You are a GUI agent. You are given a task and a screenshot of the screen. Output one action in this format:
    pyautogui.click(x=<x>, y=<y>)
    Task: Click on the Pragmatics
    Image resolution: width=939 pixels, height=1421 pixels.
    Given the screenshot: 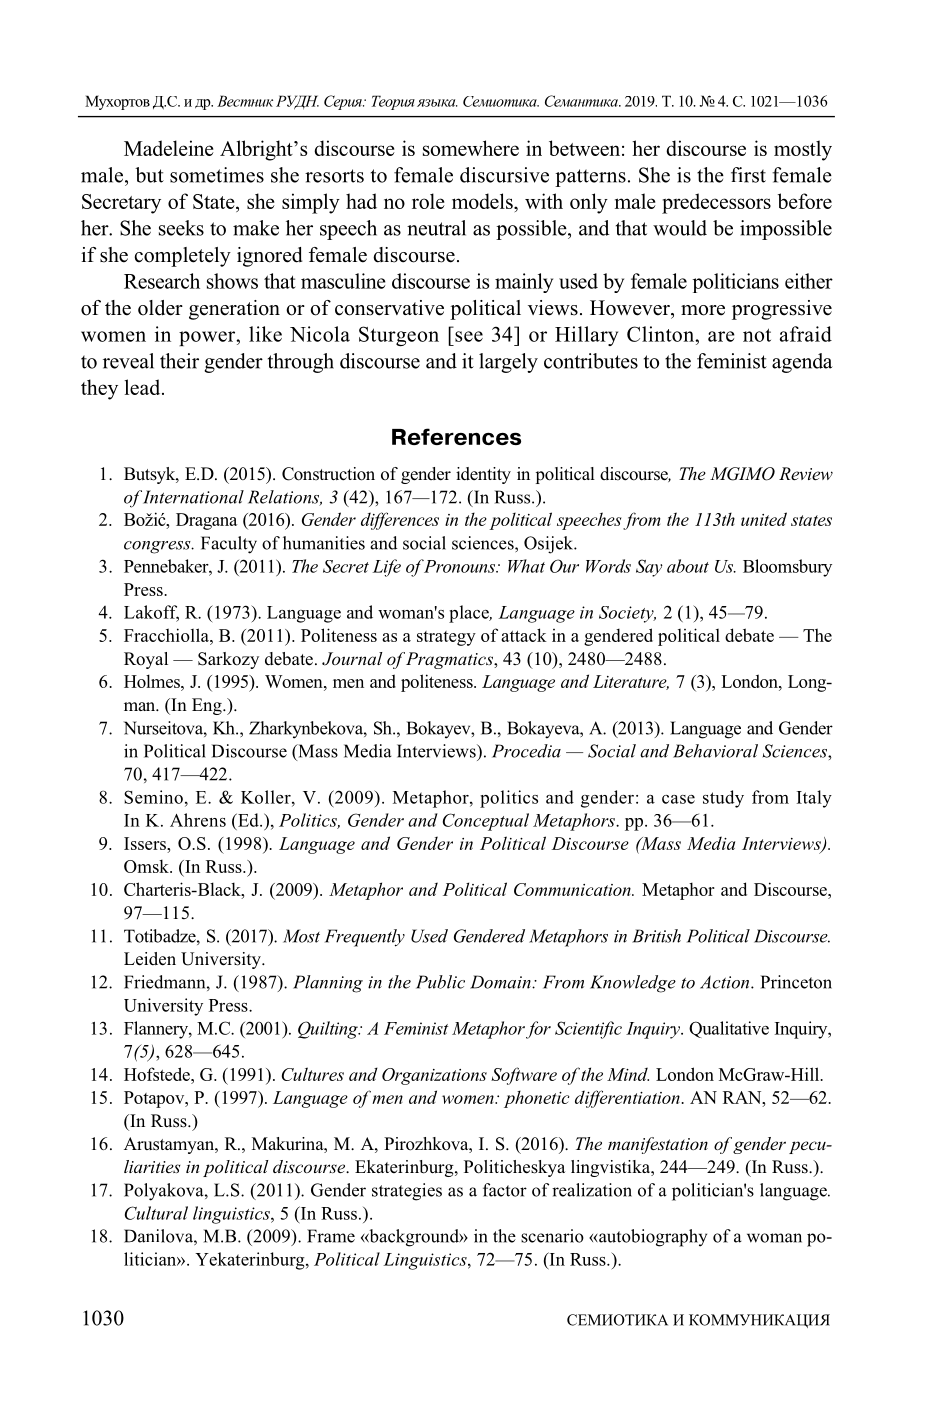 What is the action you would take?
    pyautogui.click(x=449, y=660)
